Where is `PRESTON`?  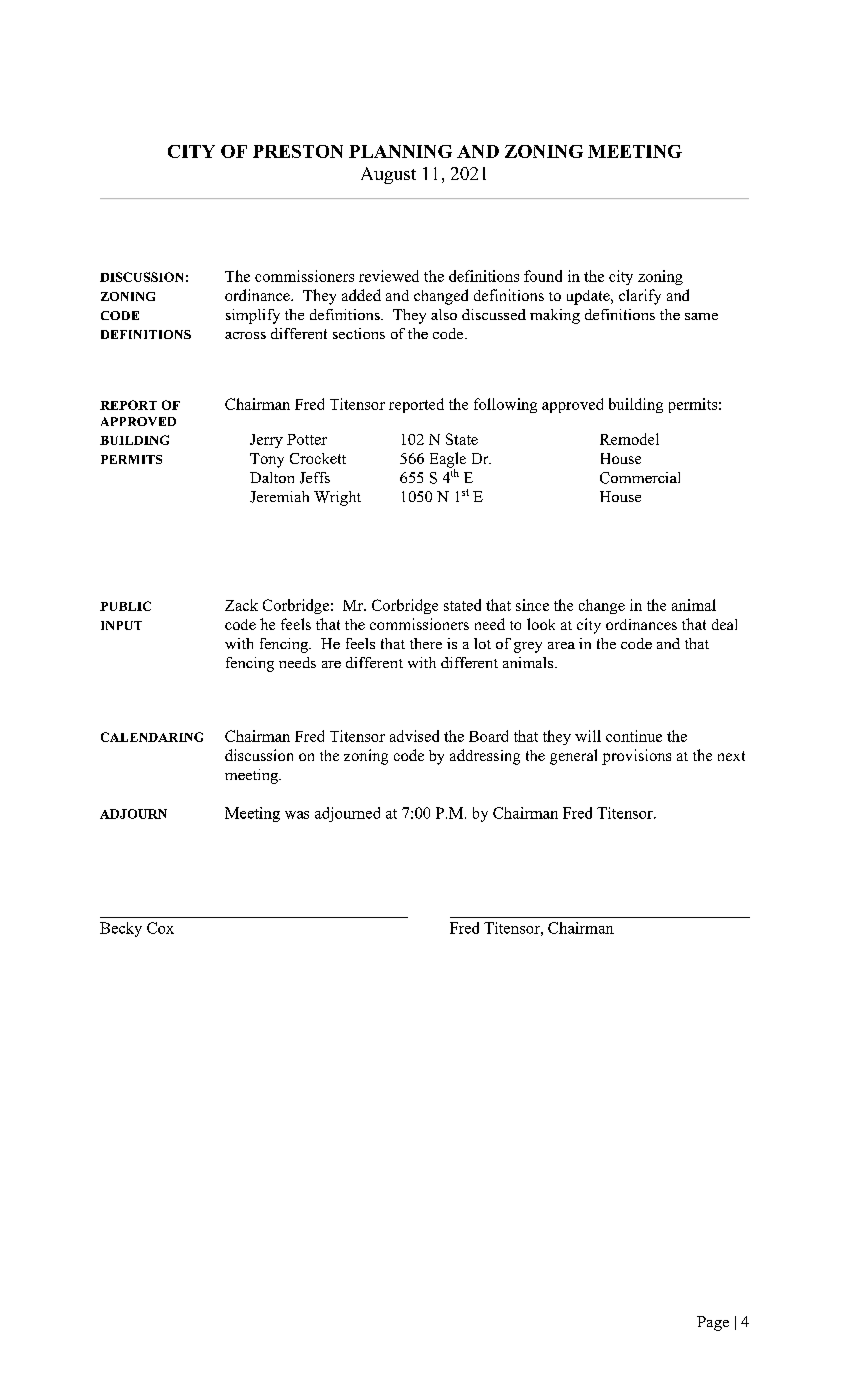 PRESTON is located at coordinates (298, 151).
